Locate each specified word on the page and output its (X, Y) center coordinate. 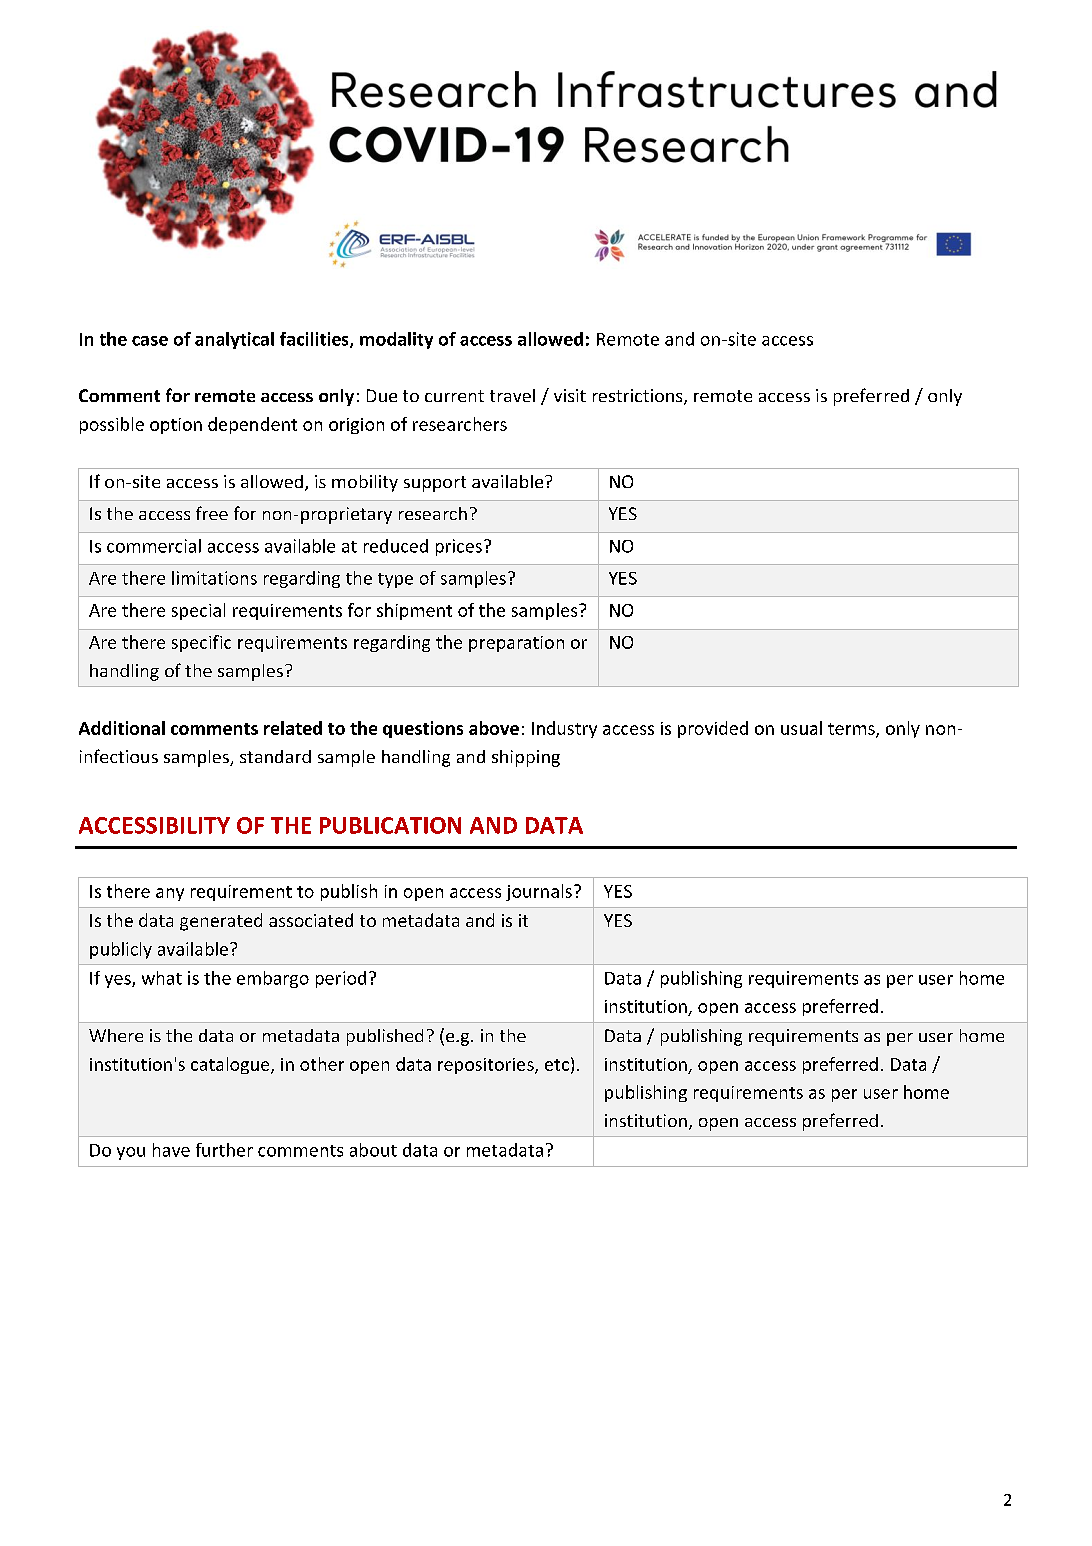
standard (275, 756)
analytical (234, 340)
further (224, 1150)
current (454, 396)
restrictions (639, 397)
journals (539, 892)
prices (459, 547)
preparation (516, 644)
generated (221, 922)
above (494, 728)
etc (557, 1065)
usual (801, 728)
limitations (214, 578)
